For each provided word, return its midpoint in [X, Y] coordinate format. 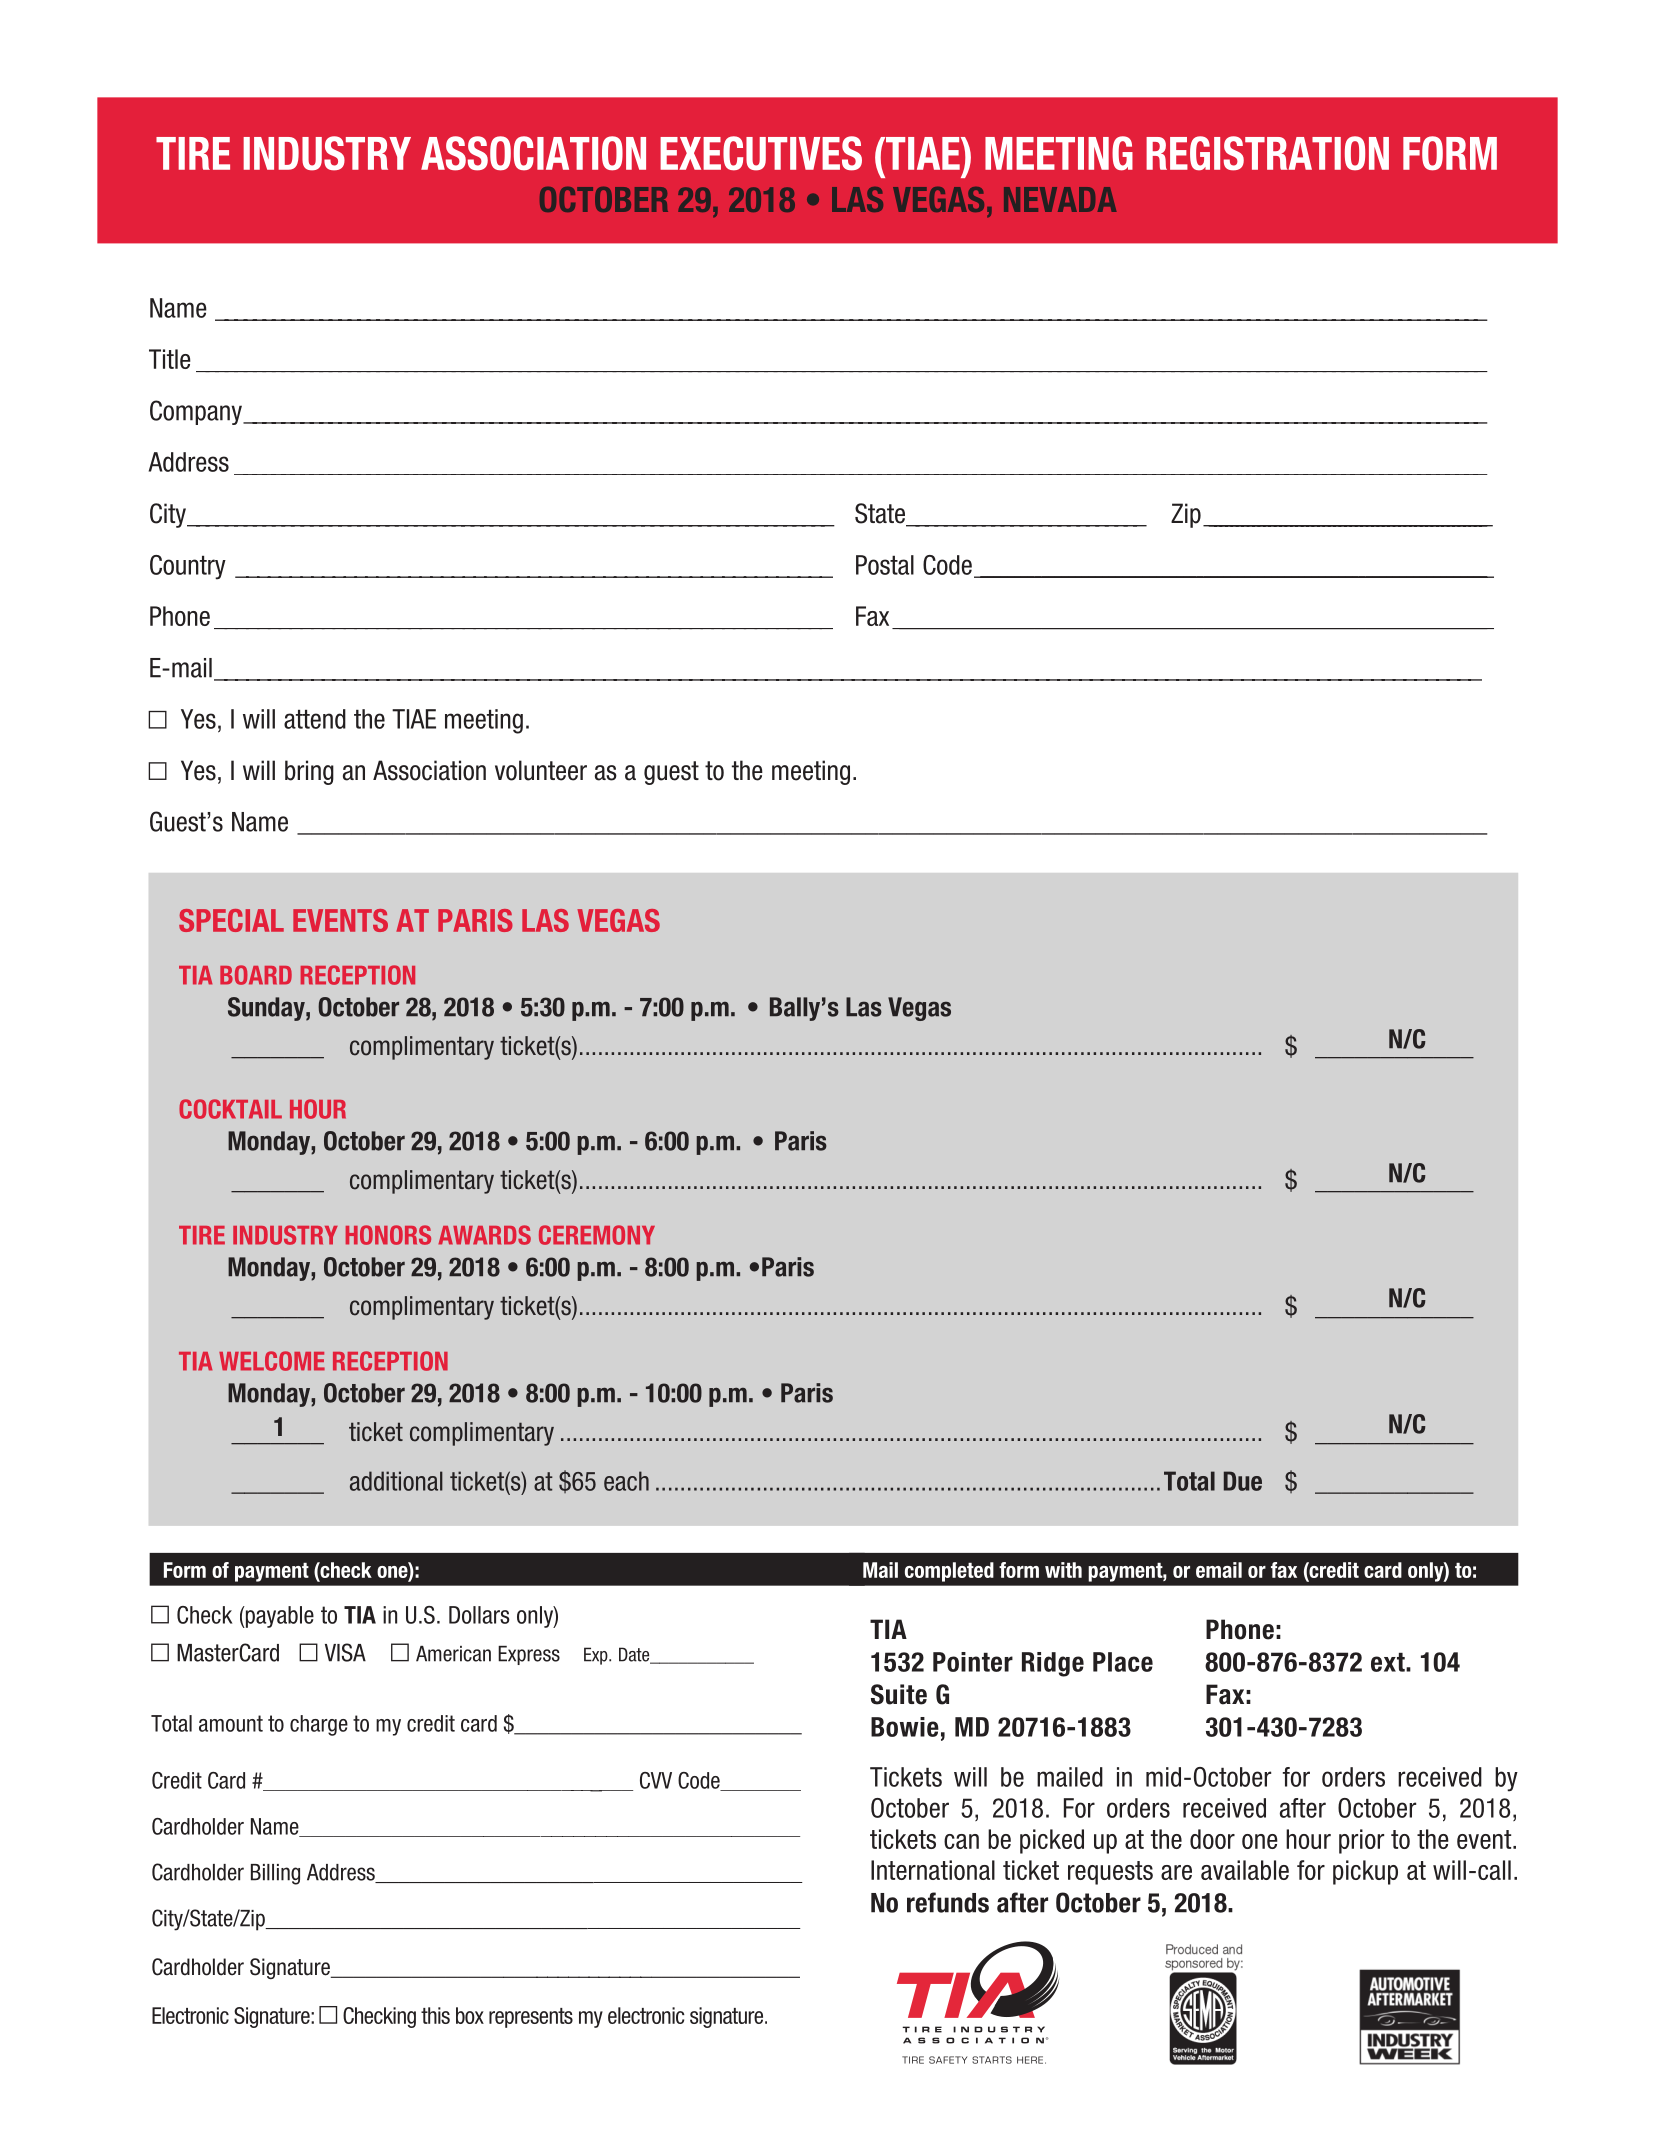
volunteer [541, 770]
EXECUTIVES [761, 153]
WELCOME [272, 1361]
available [1245, 1870]
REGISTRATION [1267, 153]
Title [170, 359]
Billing [275, 1874]
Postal [885, 565]
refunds [948, 1902]
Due [1243, 1481]
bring [309, 772]
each [626, 1481]
